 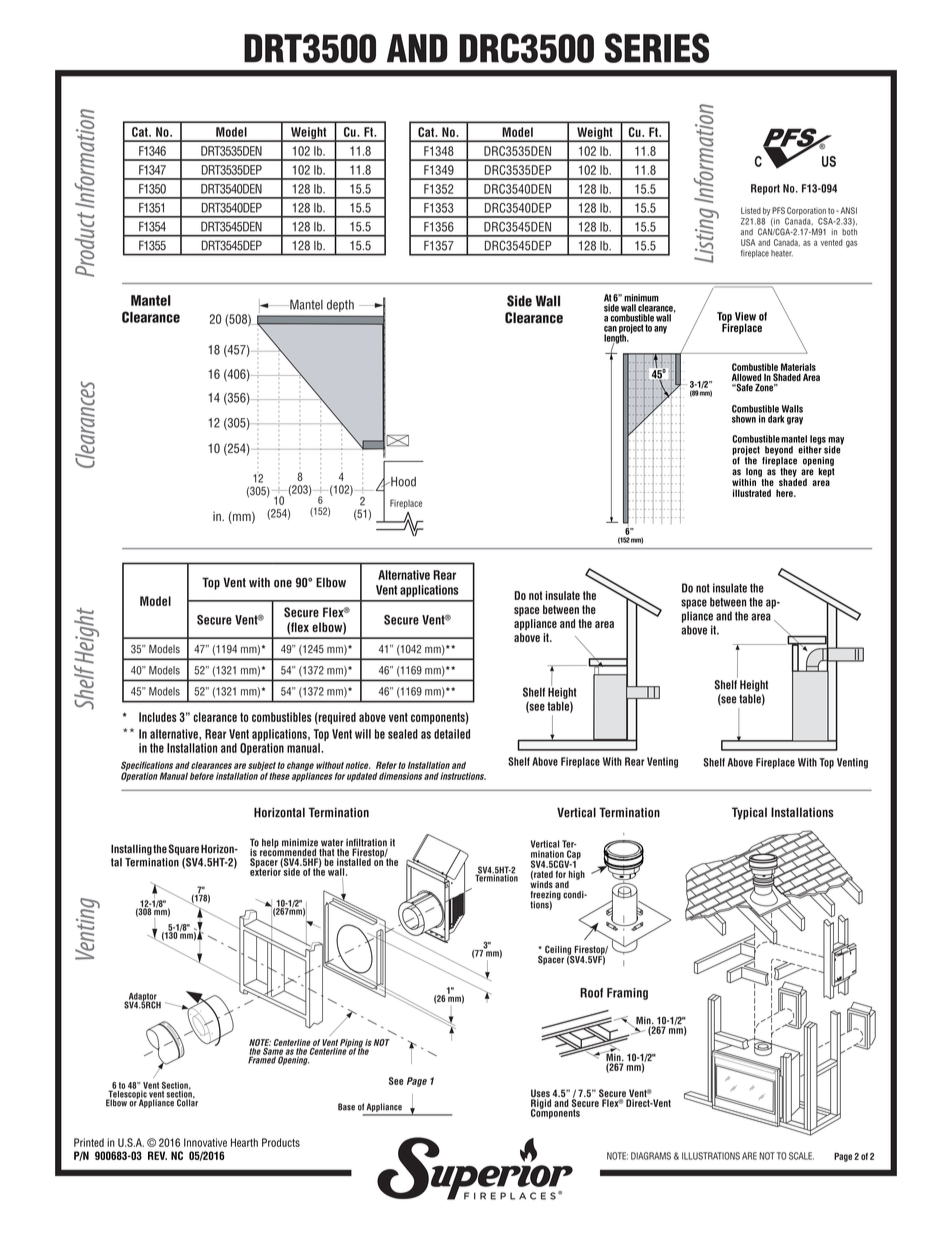 I want to click on any, so click(x=660, y=330).
